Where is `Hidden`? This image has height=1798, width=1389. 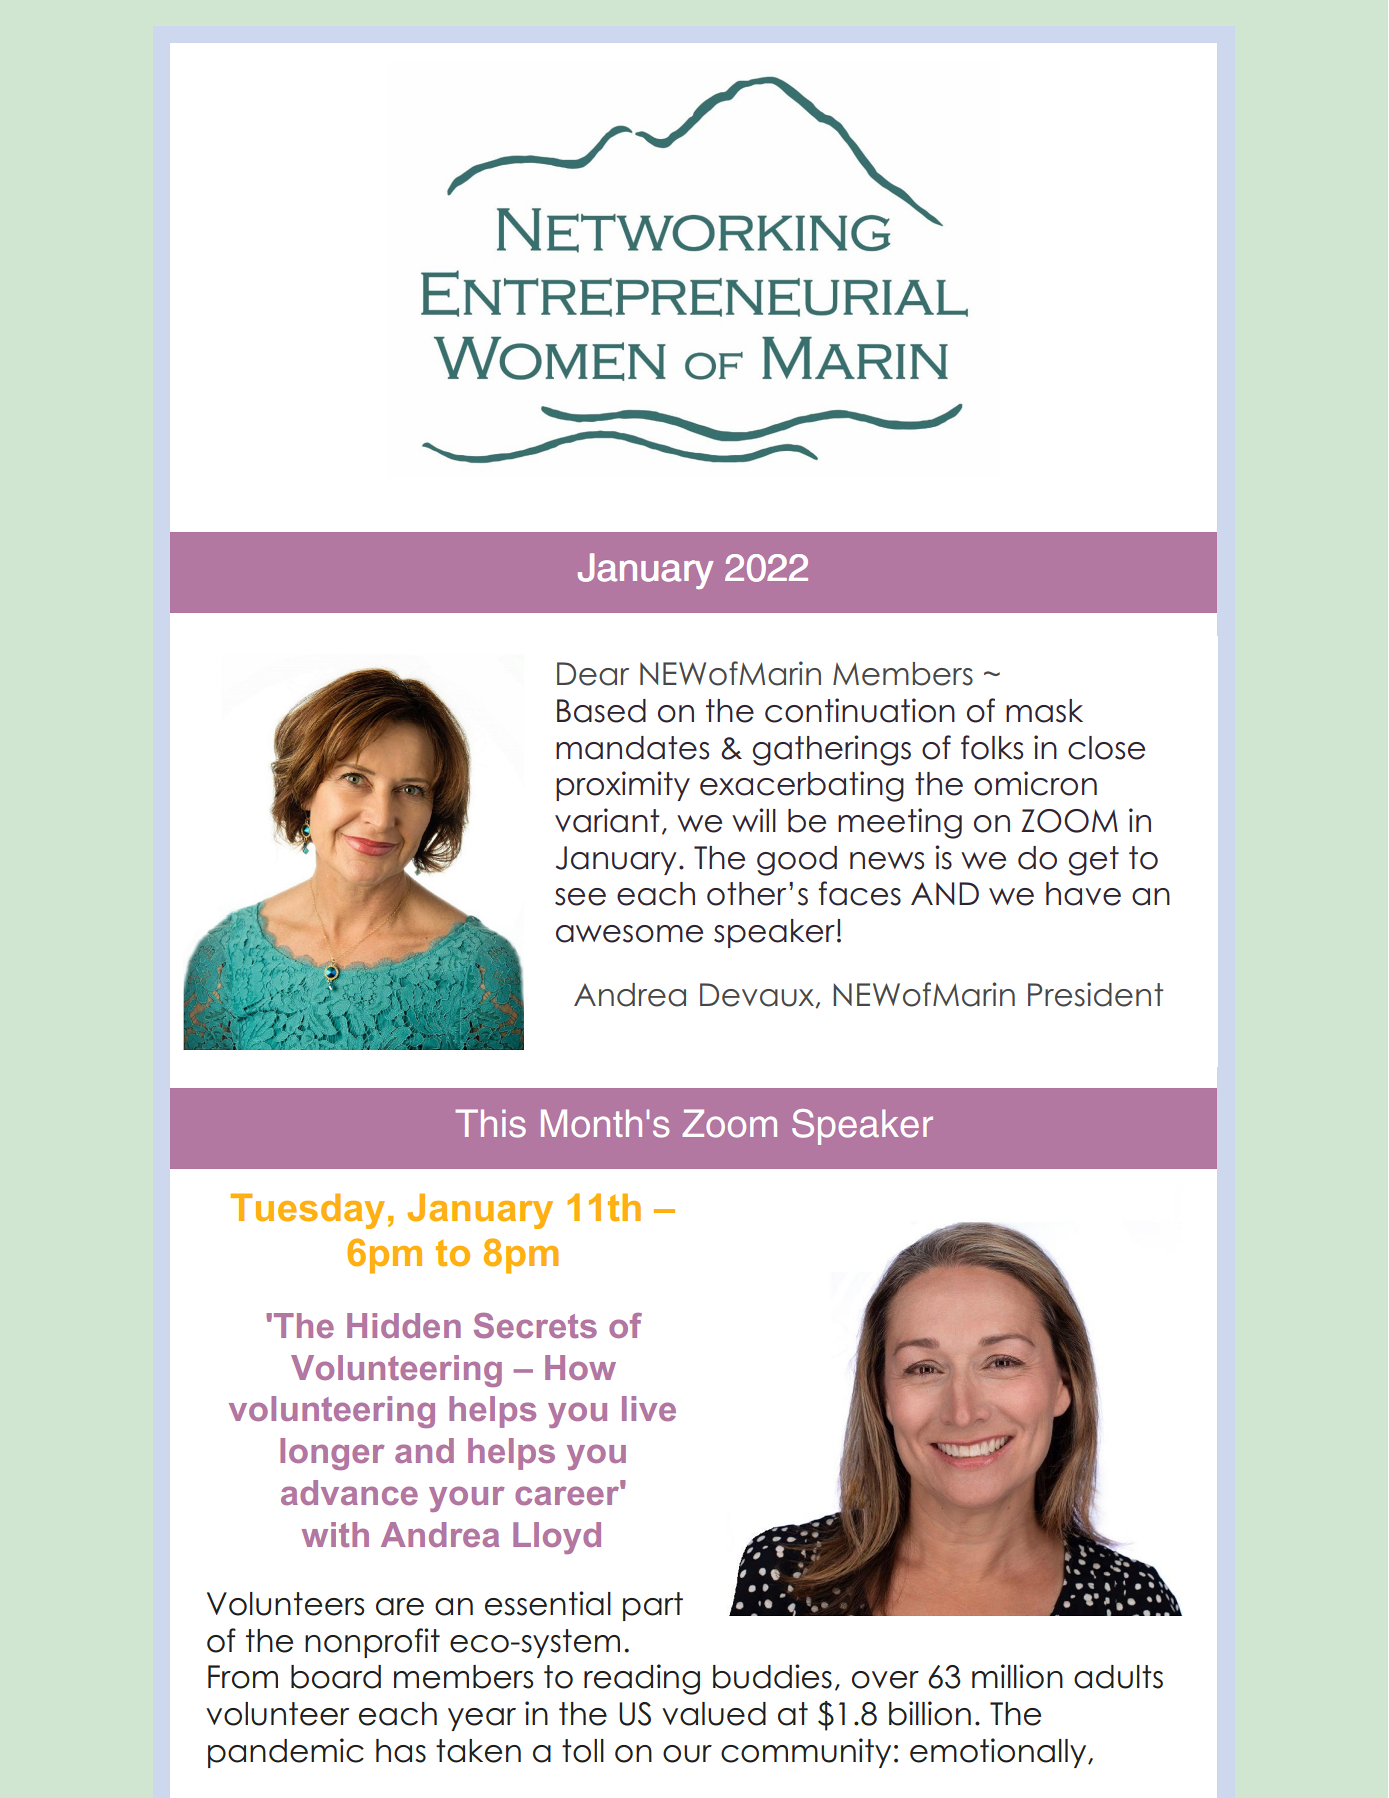
Hidden is located at coordinates (404, 1325).
